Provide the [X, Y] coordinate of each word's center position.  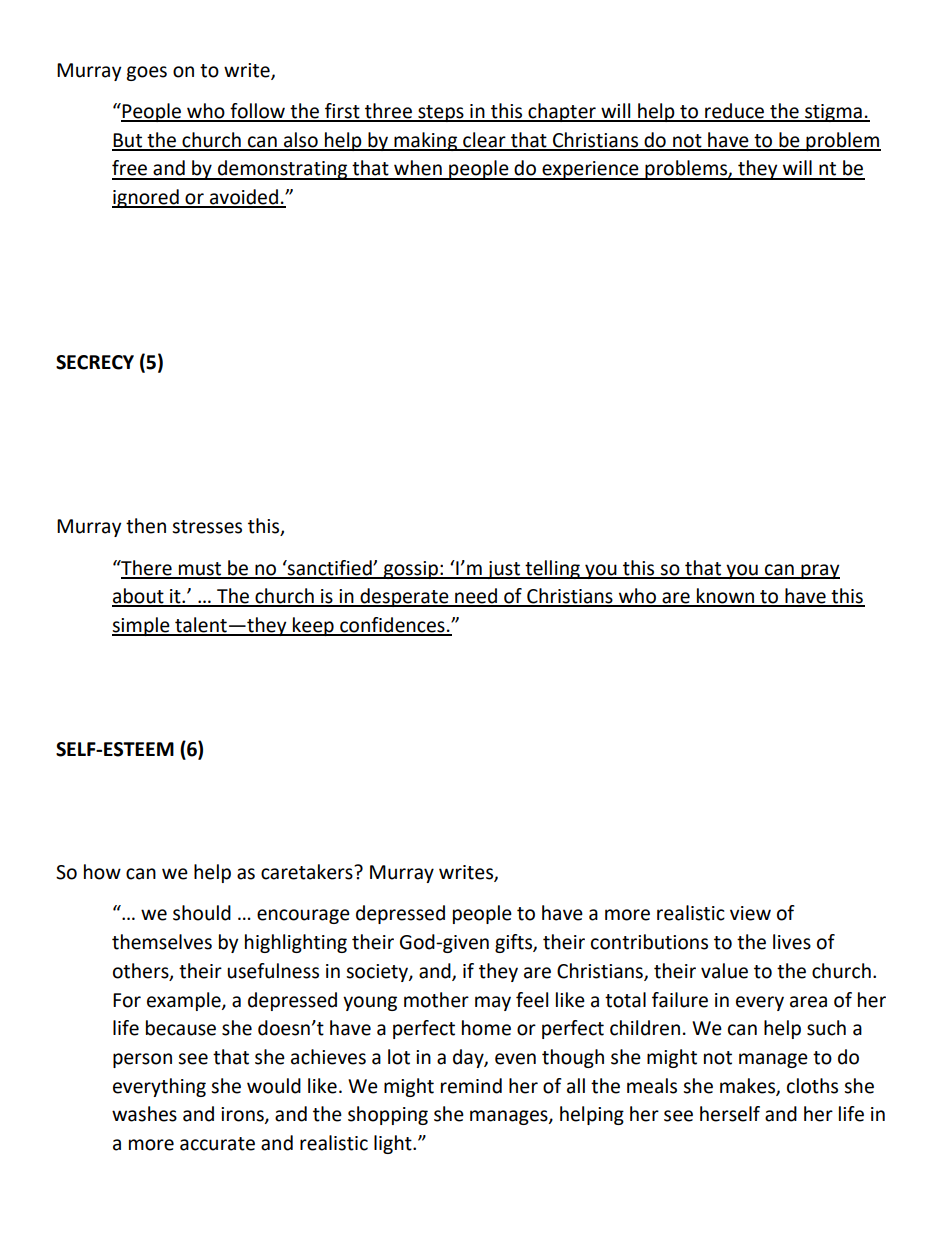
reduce [735, 112]
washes [144, 1114]
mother [436, 1000]
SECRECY [95, 362]
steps [441, 113]
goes [146, 73]
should [202, 913]
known [725, 597]
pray [819, 571]
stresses [207, 527]
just [503, 570]
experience [590, 170]
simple [142, 626]
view [750, 913]
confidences [392, 626]
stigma [833, 113]
